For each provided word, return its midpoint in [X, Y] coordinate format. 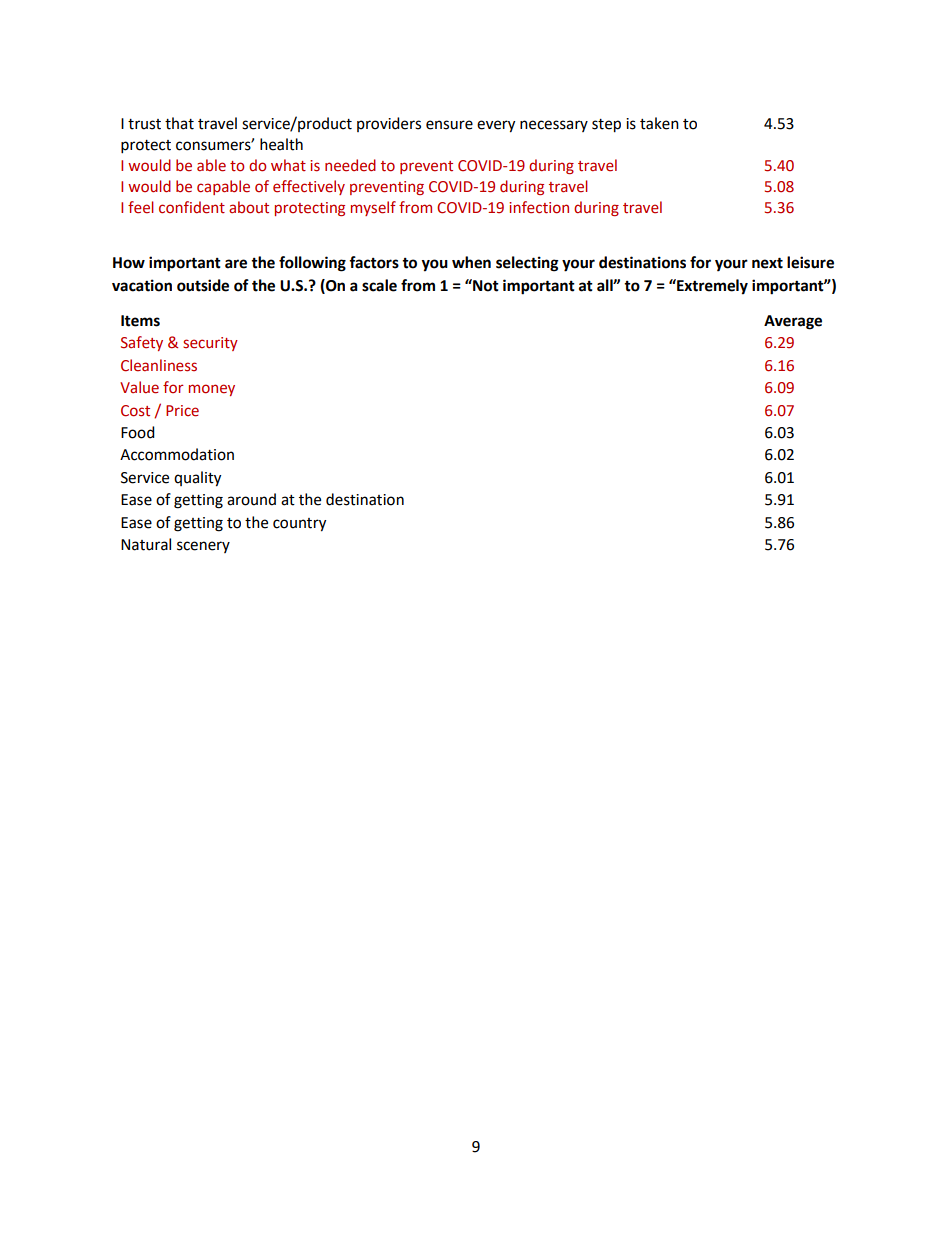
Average [793, 322]
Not [485, 285]
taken [659, 123]
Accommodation [177, 454]
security [210, 344]
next [767, 263]
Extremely [711, 287]
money [212, 390]
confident [192, 207]
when [471, 262]
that [179, 123]
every [496, 126]
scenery [203, 547]
